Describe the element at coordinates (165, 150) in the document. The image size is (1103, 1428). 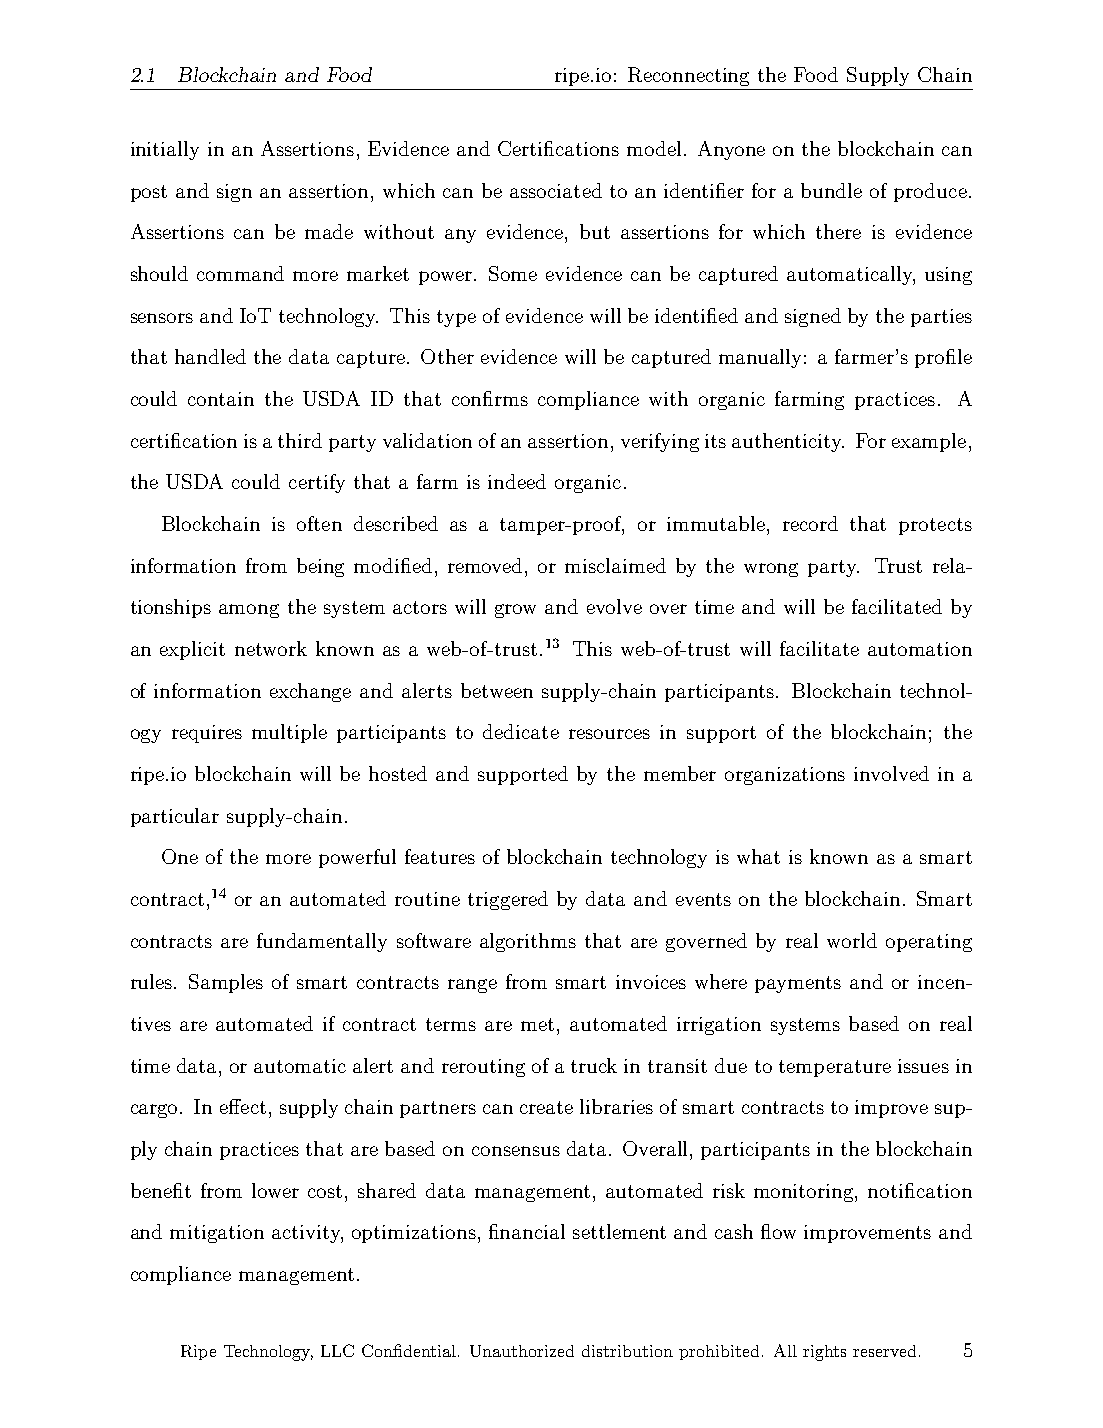
I see `initially` at that location.
